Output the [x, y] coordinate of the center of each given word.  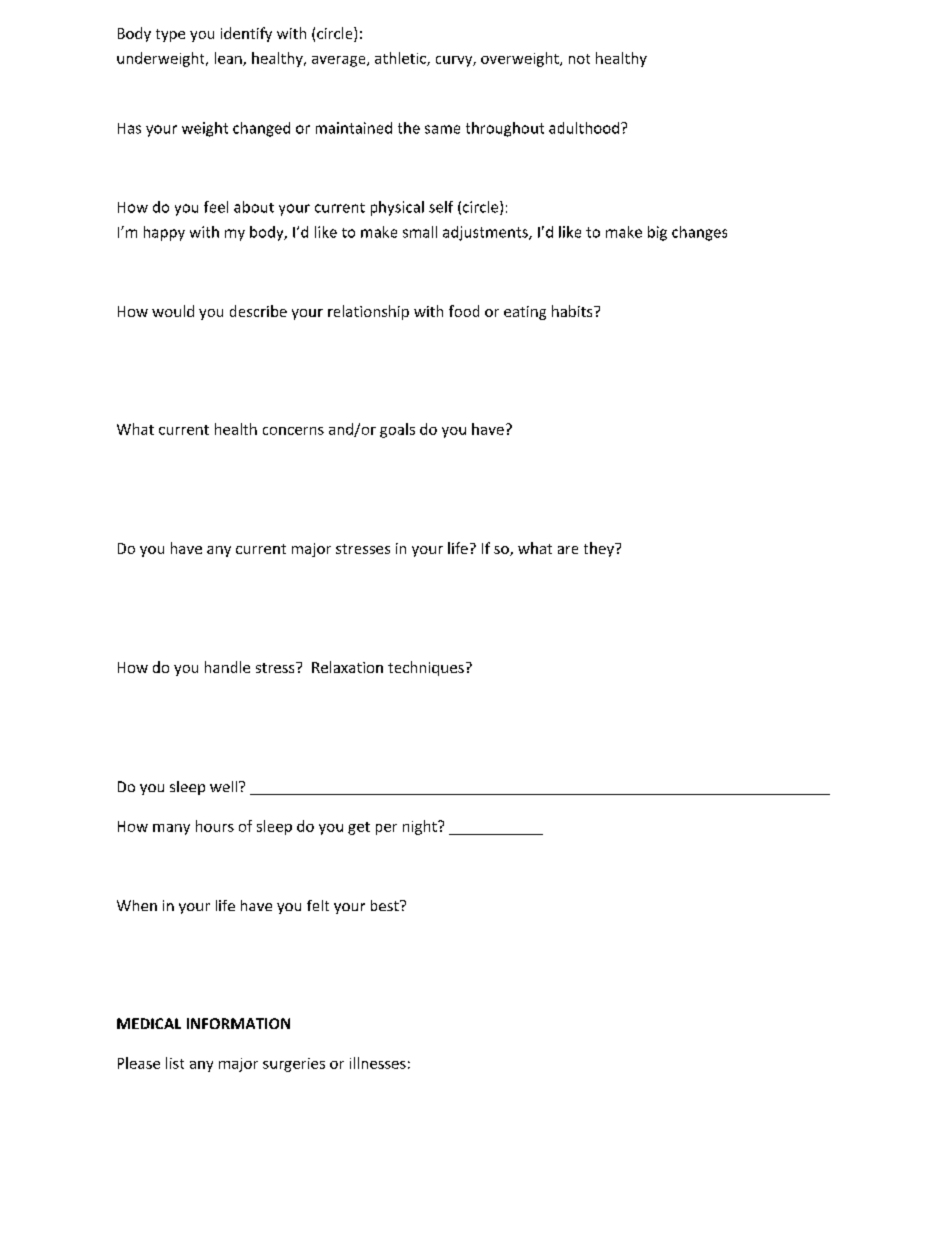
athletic [401, 59]
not [579, 59]
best [386, 905]
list [175, 1063]
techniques [426, 668]
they [600, 549]
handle [227, 667]
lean [229, 59]
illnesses [378, 1063]
